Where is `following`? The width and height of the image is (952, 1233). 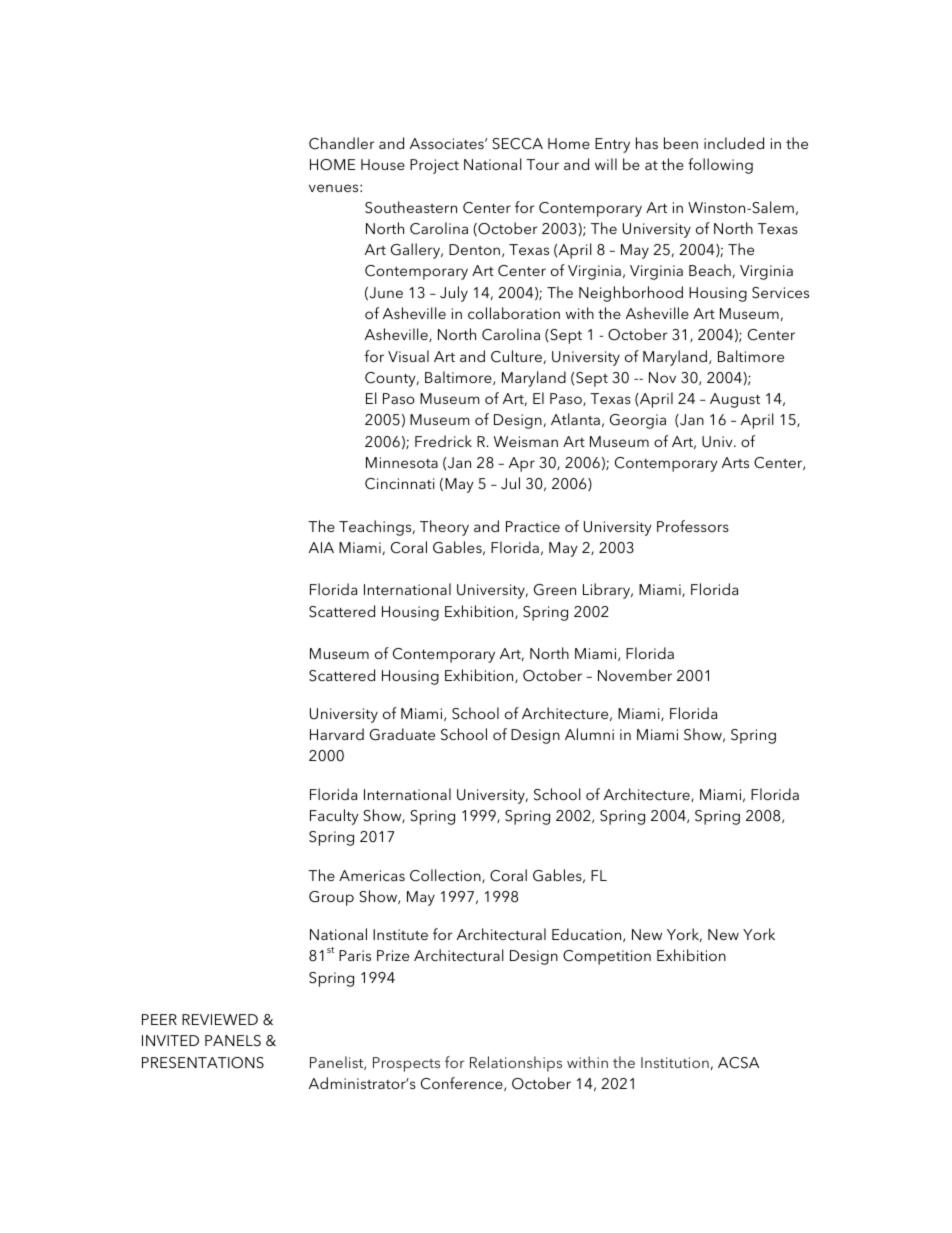 following is located at coordinates (720, 166).
